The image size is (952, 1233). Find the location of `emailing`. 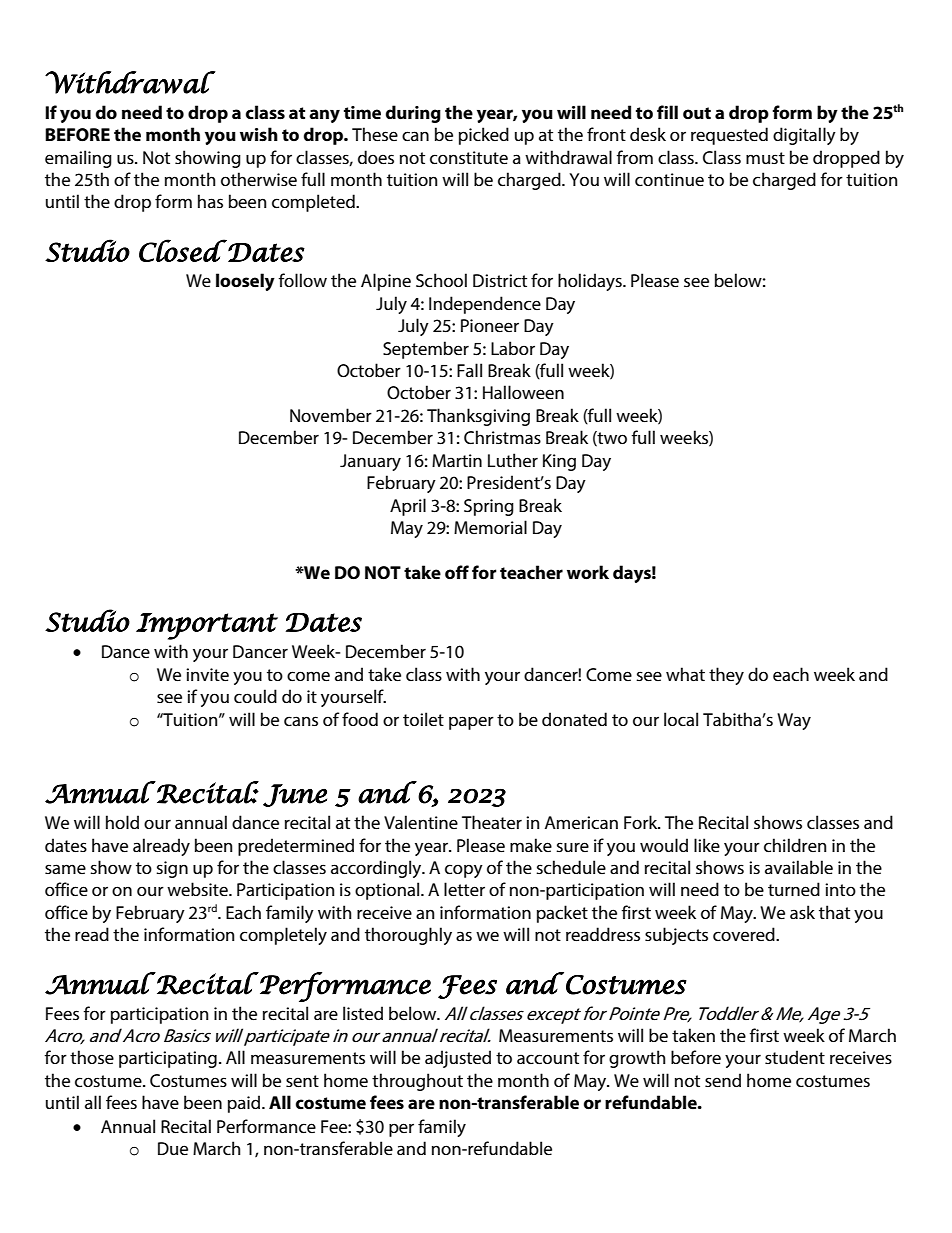

emailing is located at coordinates (78, 159).
